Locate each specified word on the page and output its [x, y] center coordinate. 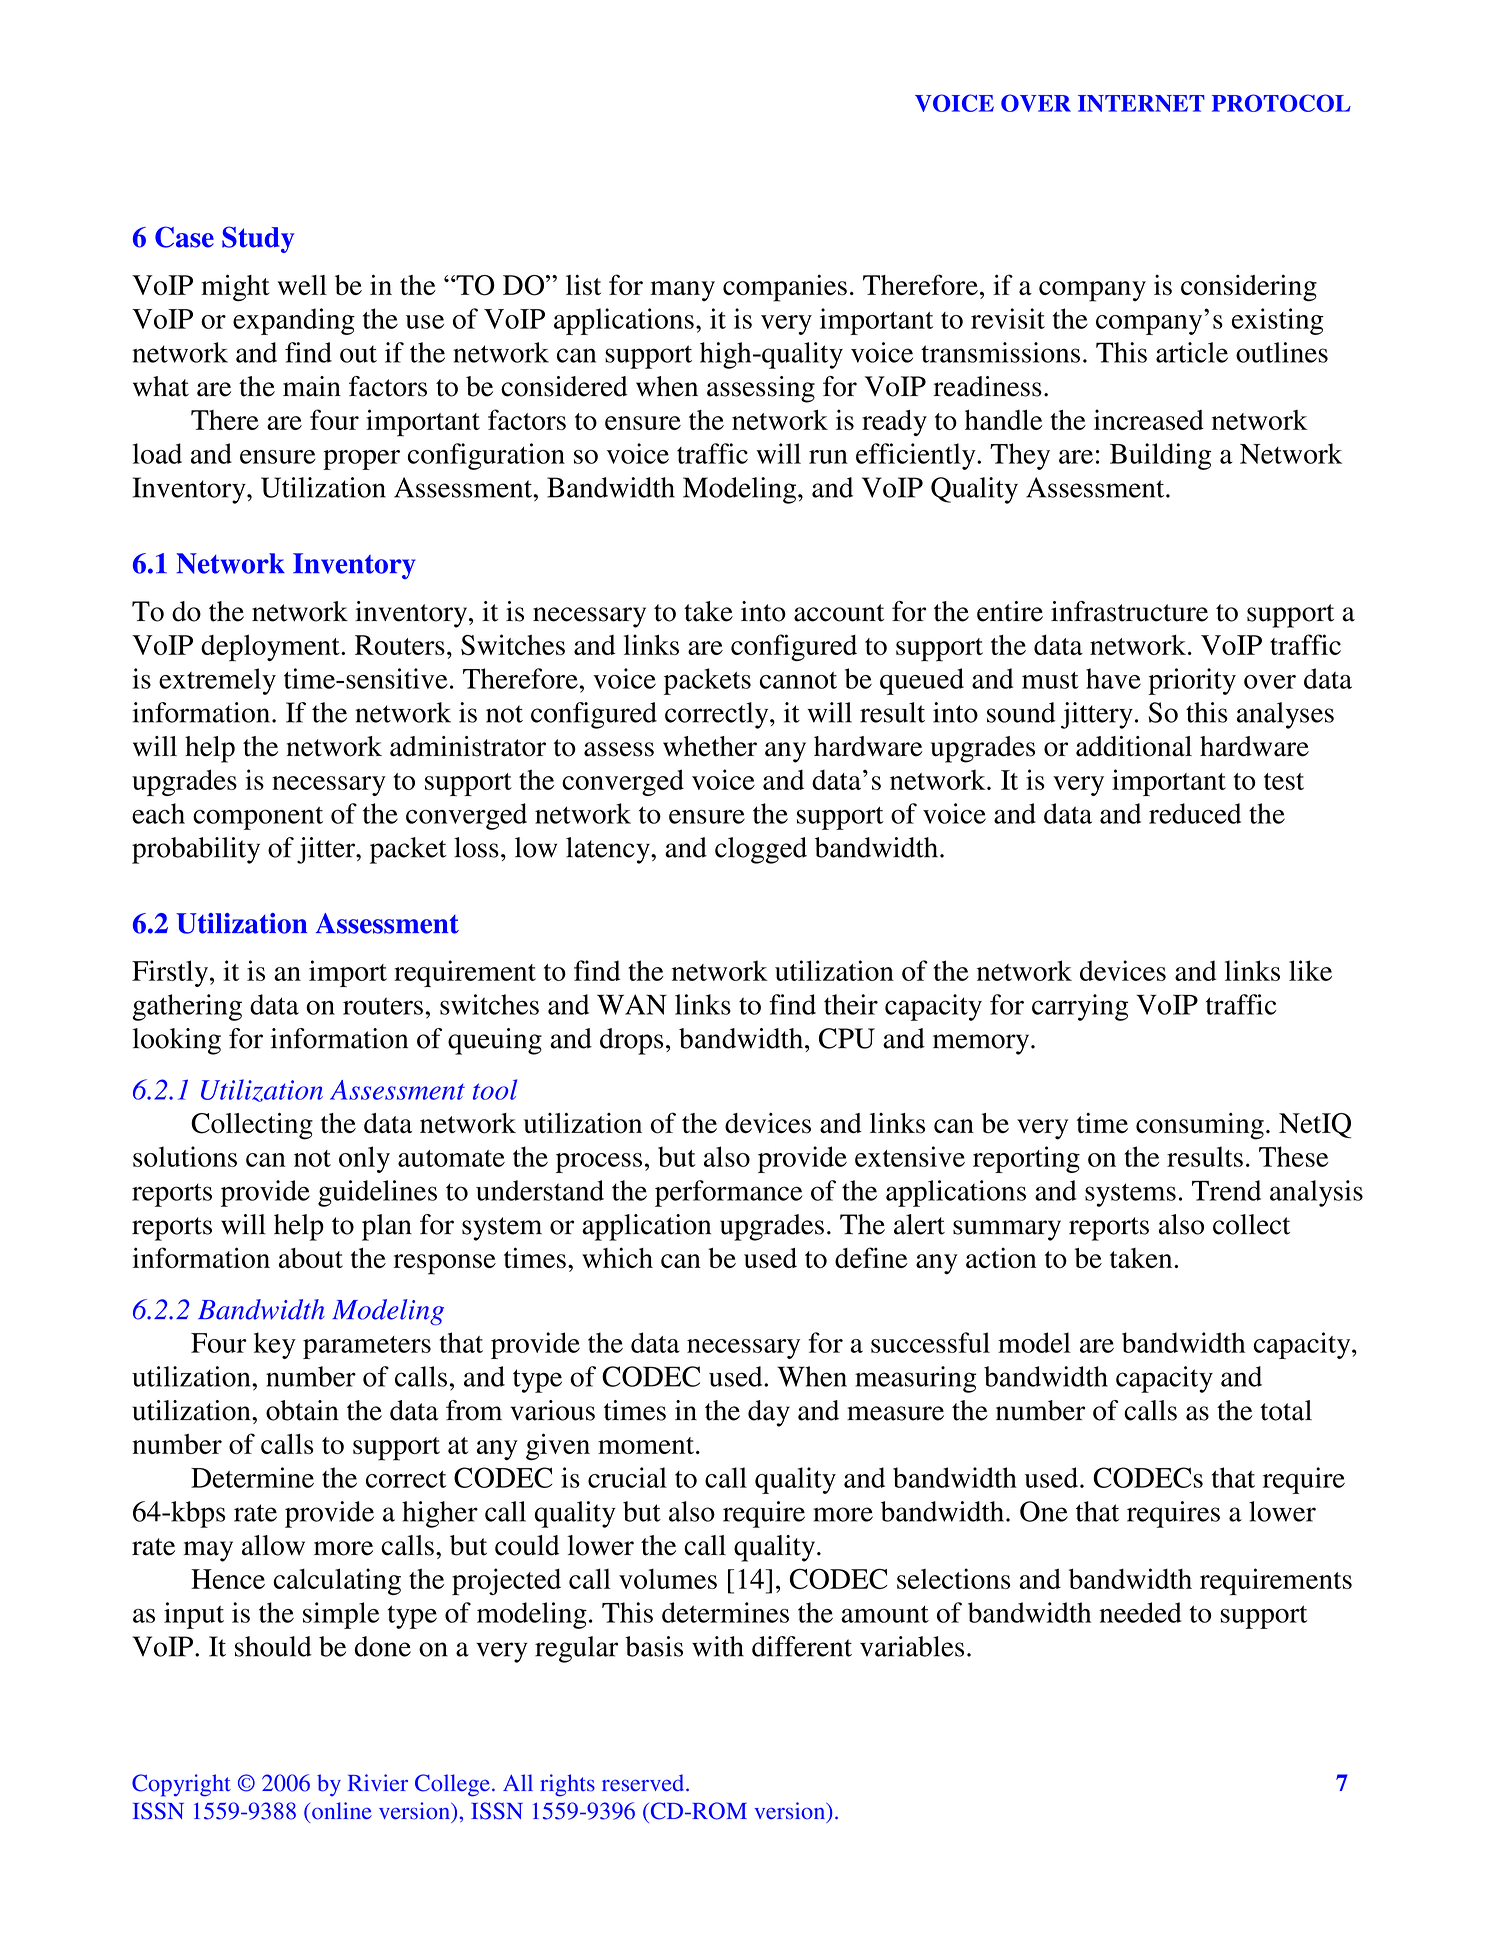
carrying [1080, 1007]
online [342, 1811]
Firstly [171, 973]
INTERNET [1141, 103]
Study [258, 239]
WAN [632, 1004]
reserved [644, 1783]
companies [785, 288]
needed [1140, 1612]
